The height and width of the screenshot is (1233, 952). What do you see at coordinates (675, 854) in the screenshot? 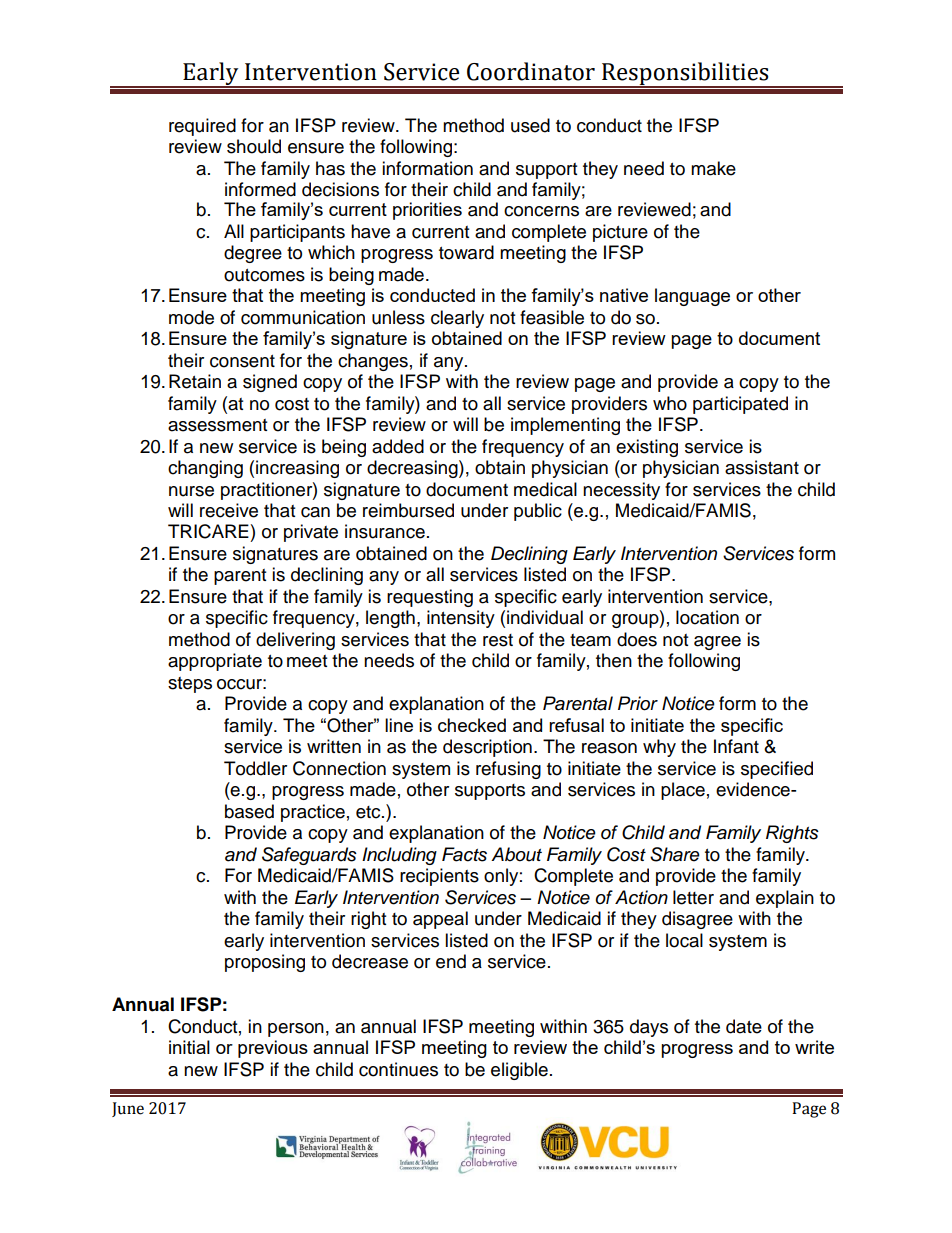
I see `Share` at bounding box center [675, 854].
